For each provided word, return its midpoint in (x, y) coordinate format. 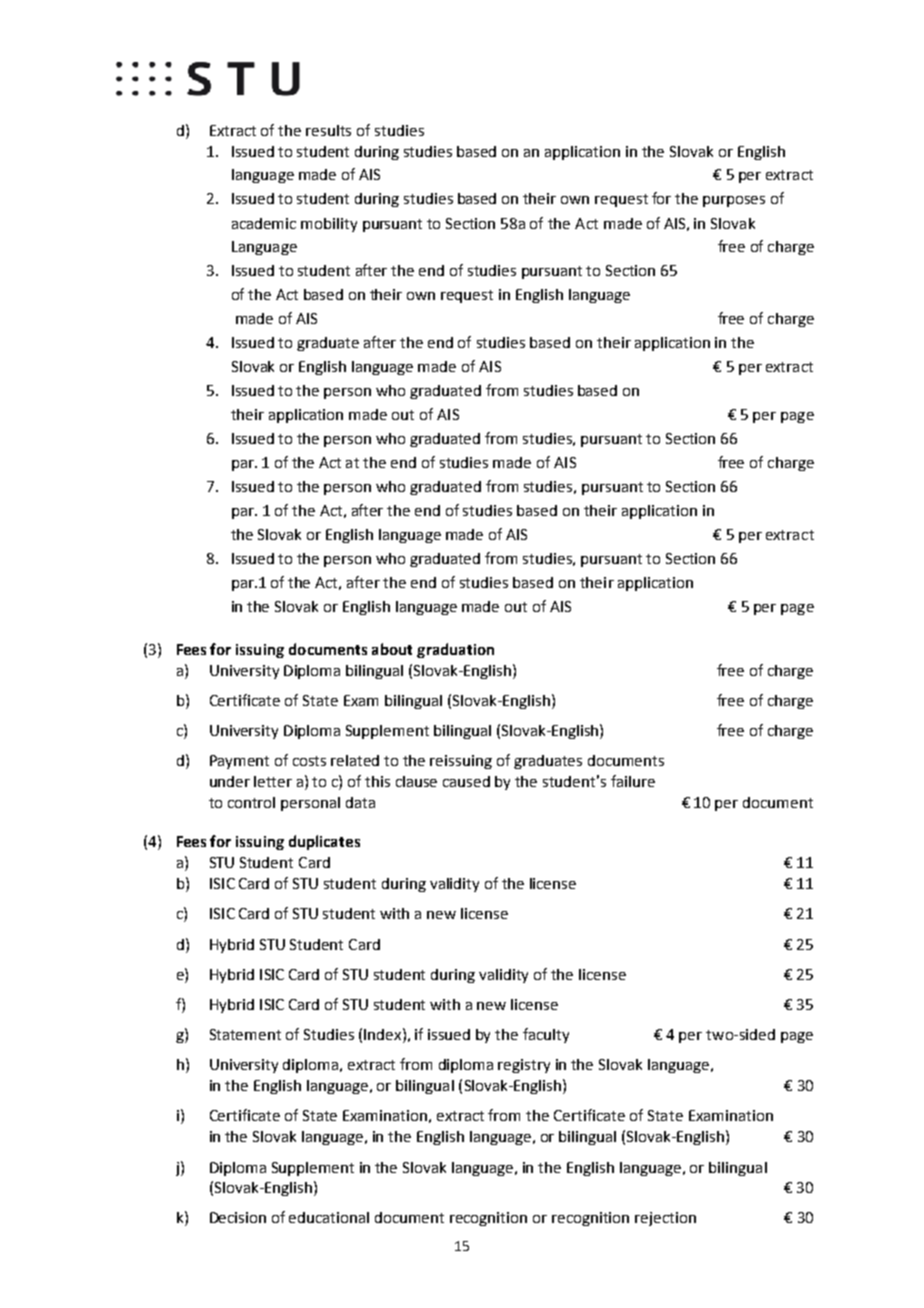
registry (524, 1066)
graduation (455, 650)
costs (309, 761)
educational (329, 1217)
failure (633, 781)
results (328, 130)
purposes (734, 201)
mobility (329, 225)
